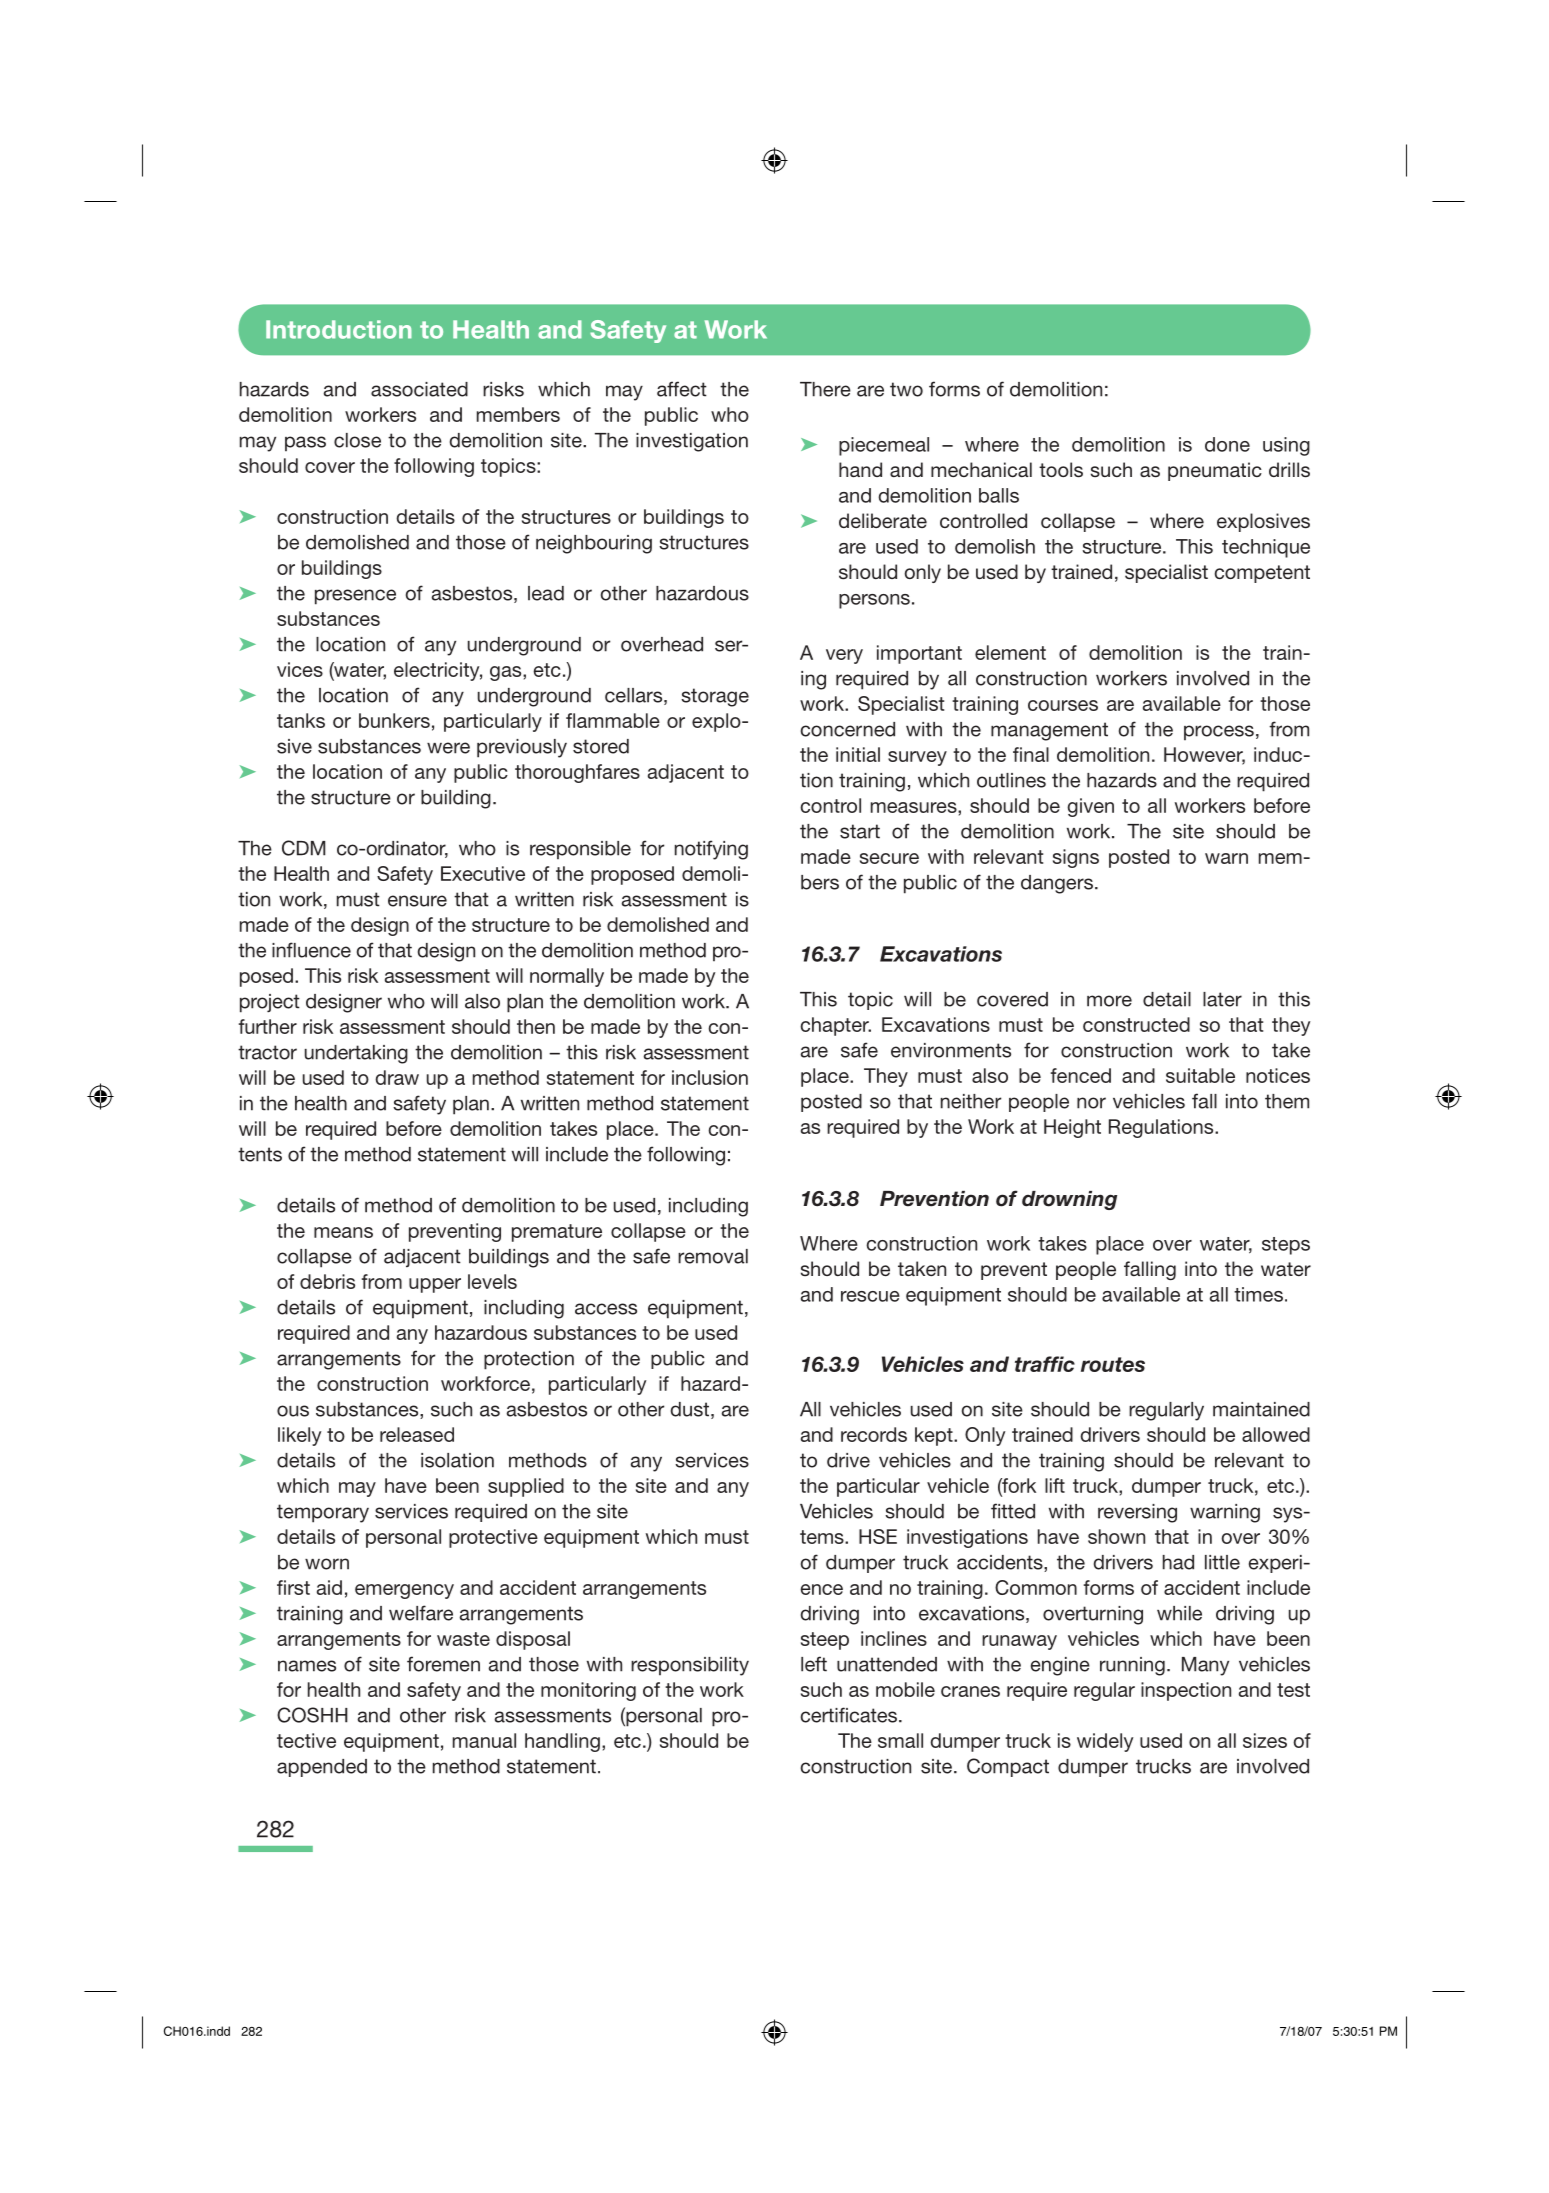 The image size is (1549, 2193). I want to click on done, so click(1227, 444).
